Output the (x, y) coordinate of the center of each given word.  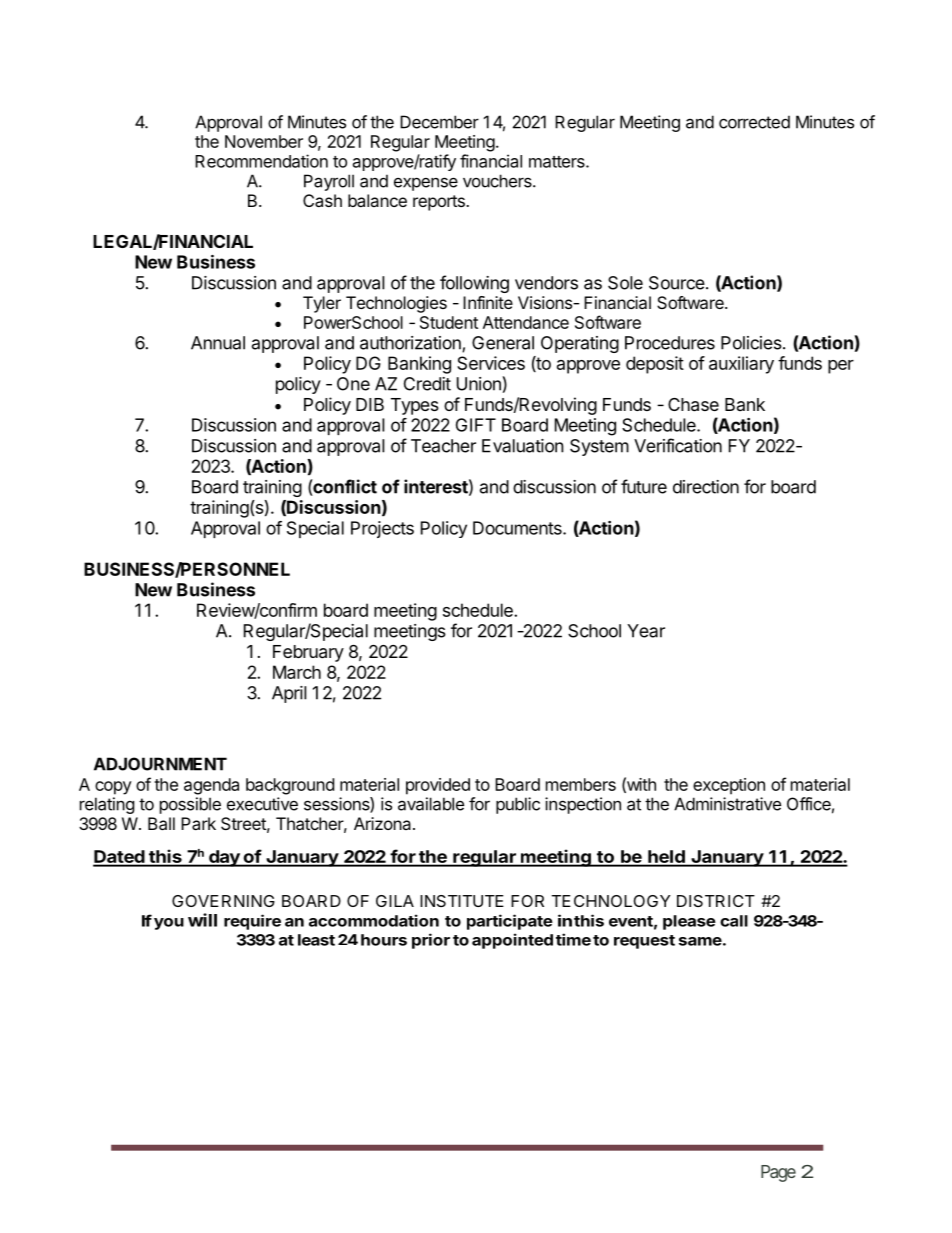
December (439, 122)
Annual (218, 343)
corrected (754, 122)
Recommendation (261, 161)
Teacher (443, 446)
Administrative (727, 804)
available (431, 804)
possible (190, 805)
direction (706, 487)
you (169, 924)
